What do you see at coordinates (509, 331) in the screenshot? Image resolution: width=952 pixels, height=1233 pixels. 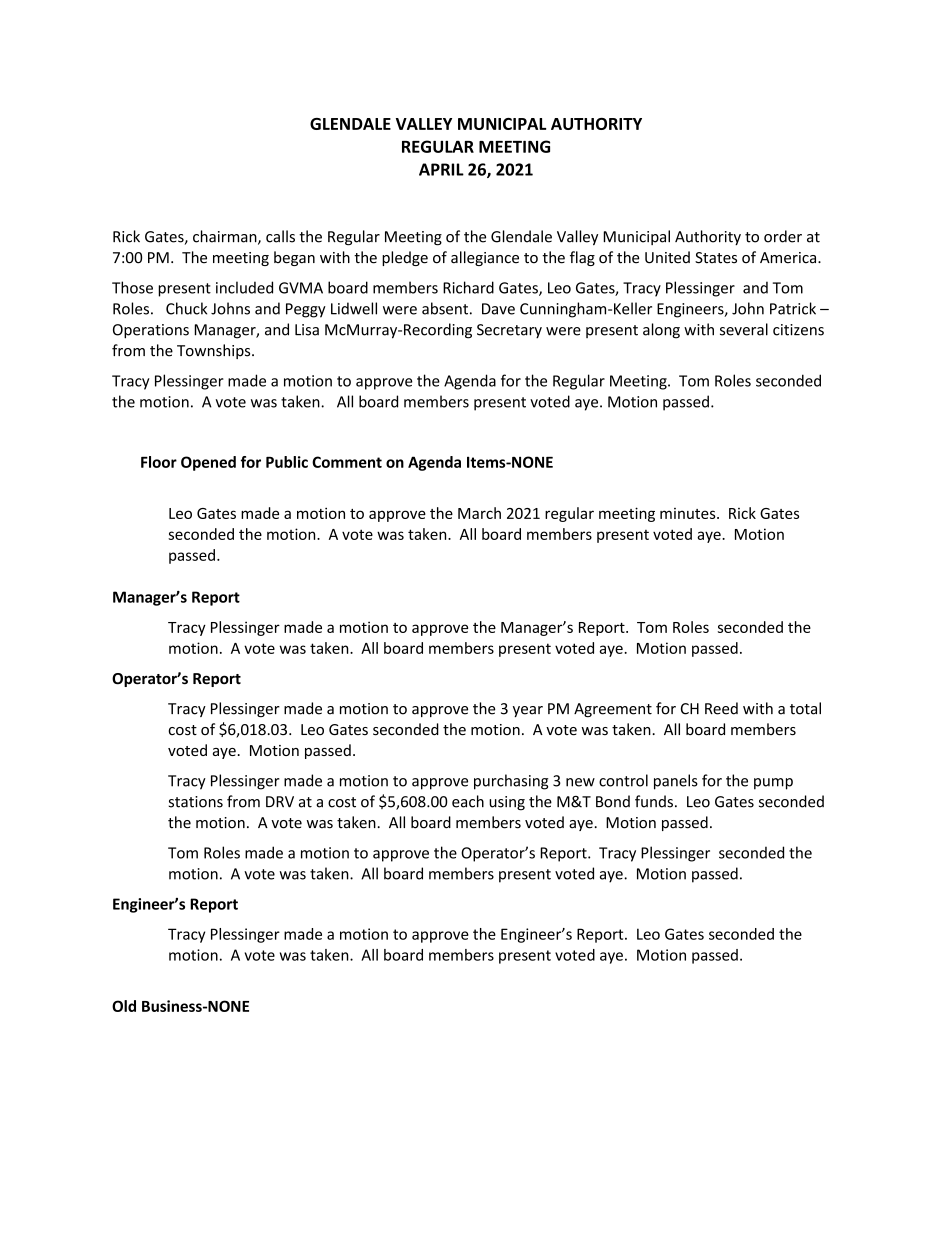 I see `Secretary` at bounding box center [509, 331].
